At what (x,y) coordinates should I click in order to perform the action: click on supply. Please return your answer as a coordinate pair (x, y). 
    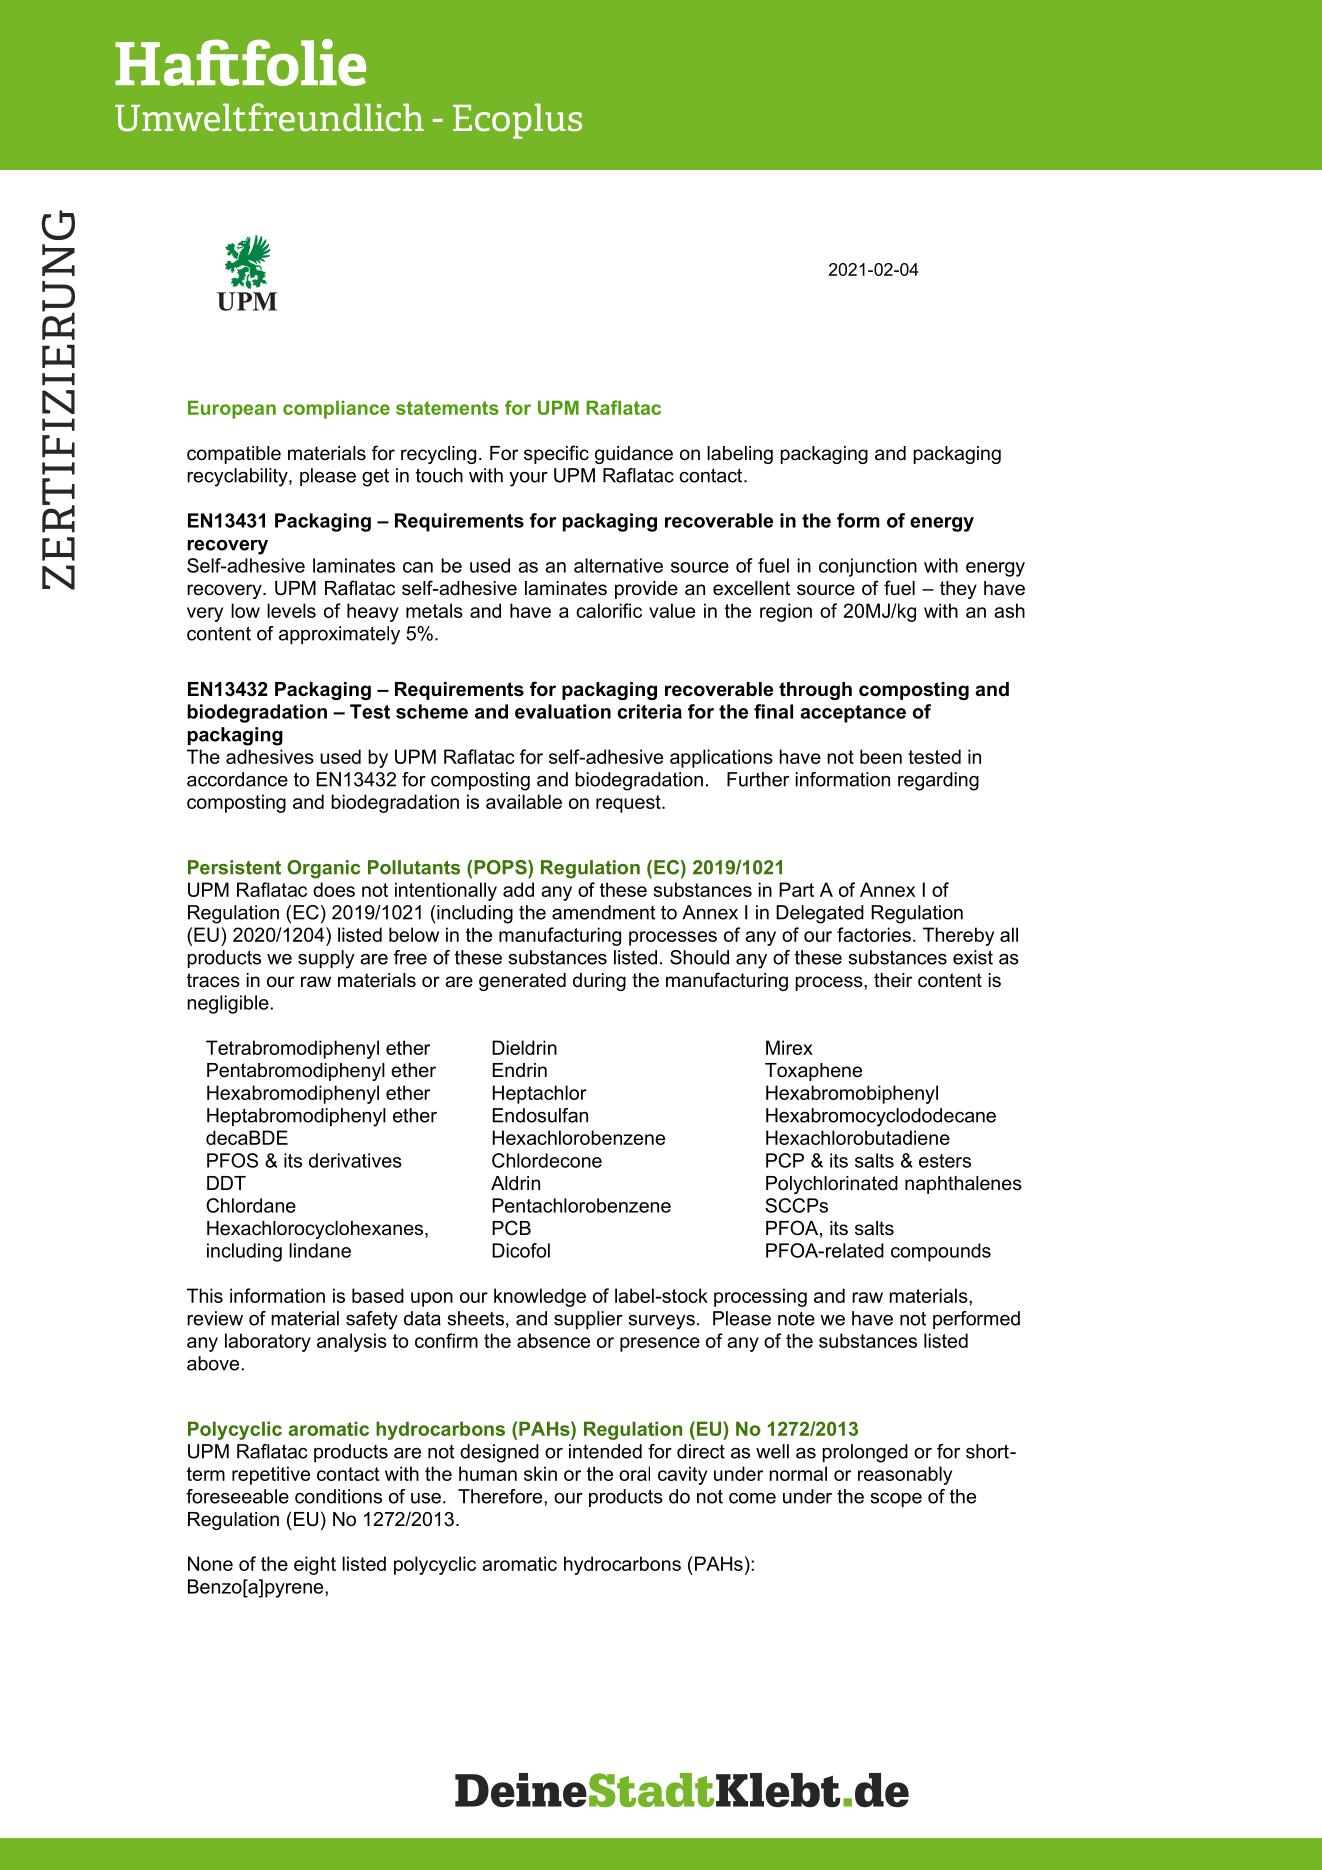
    Looking at the image, I should click on (326, 959).
